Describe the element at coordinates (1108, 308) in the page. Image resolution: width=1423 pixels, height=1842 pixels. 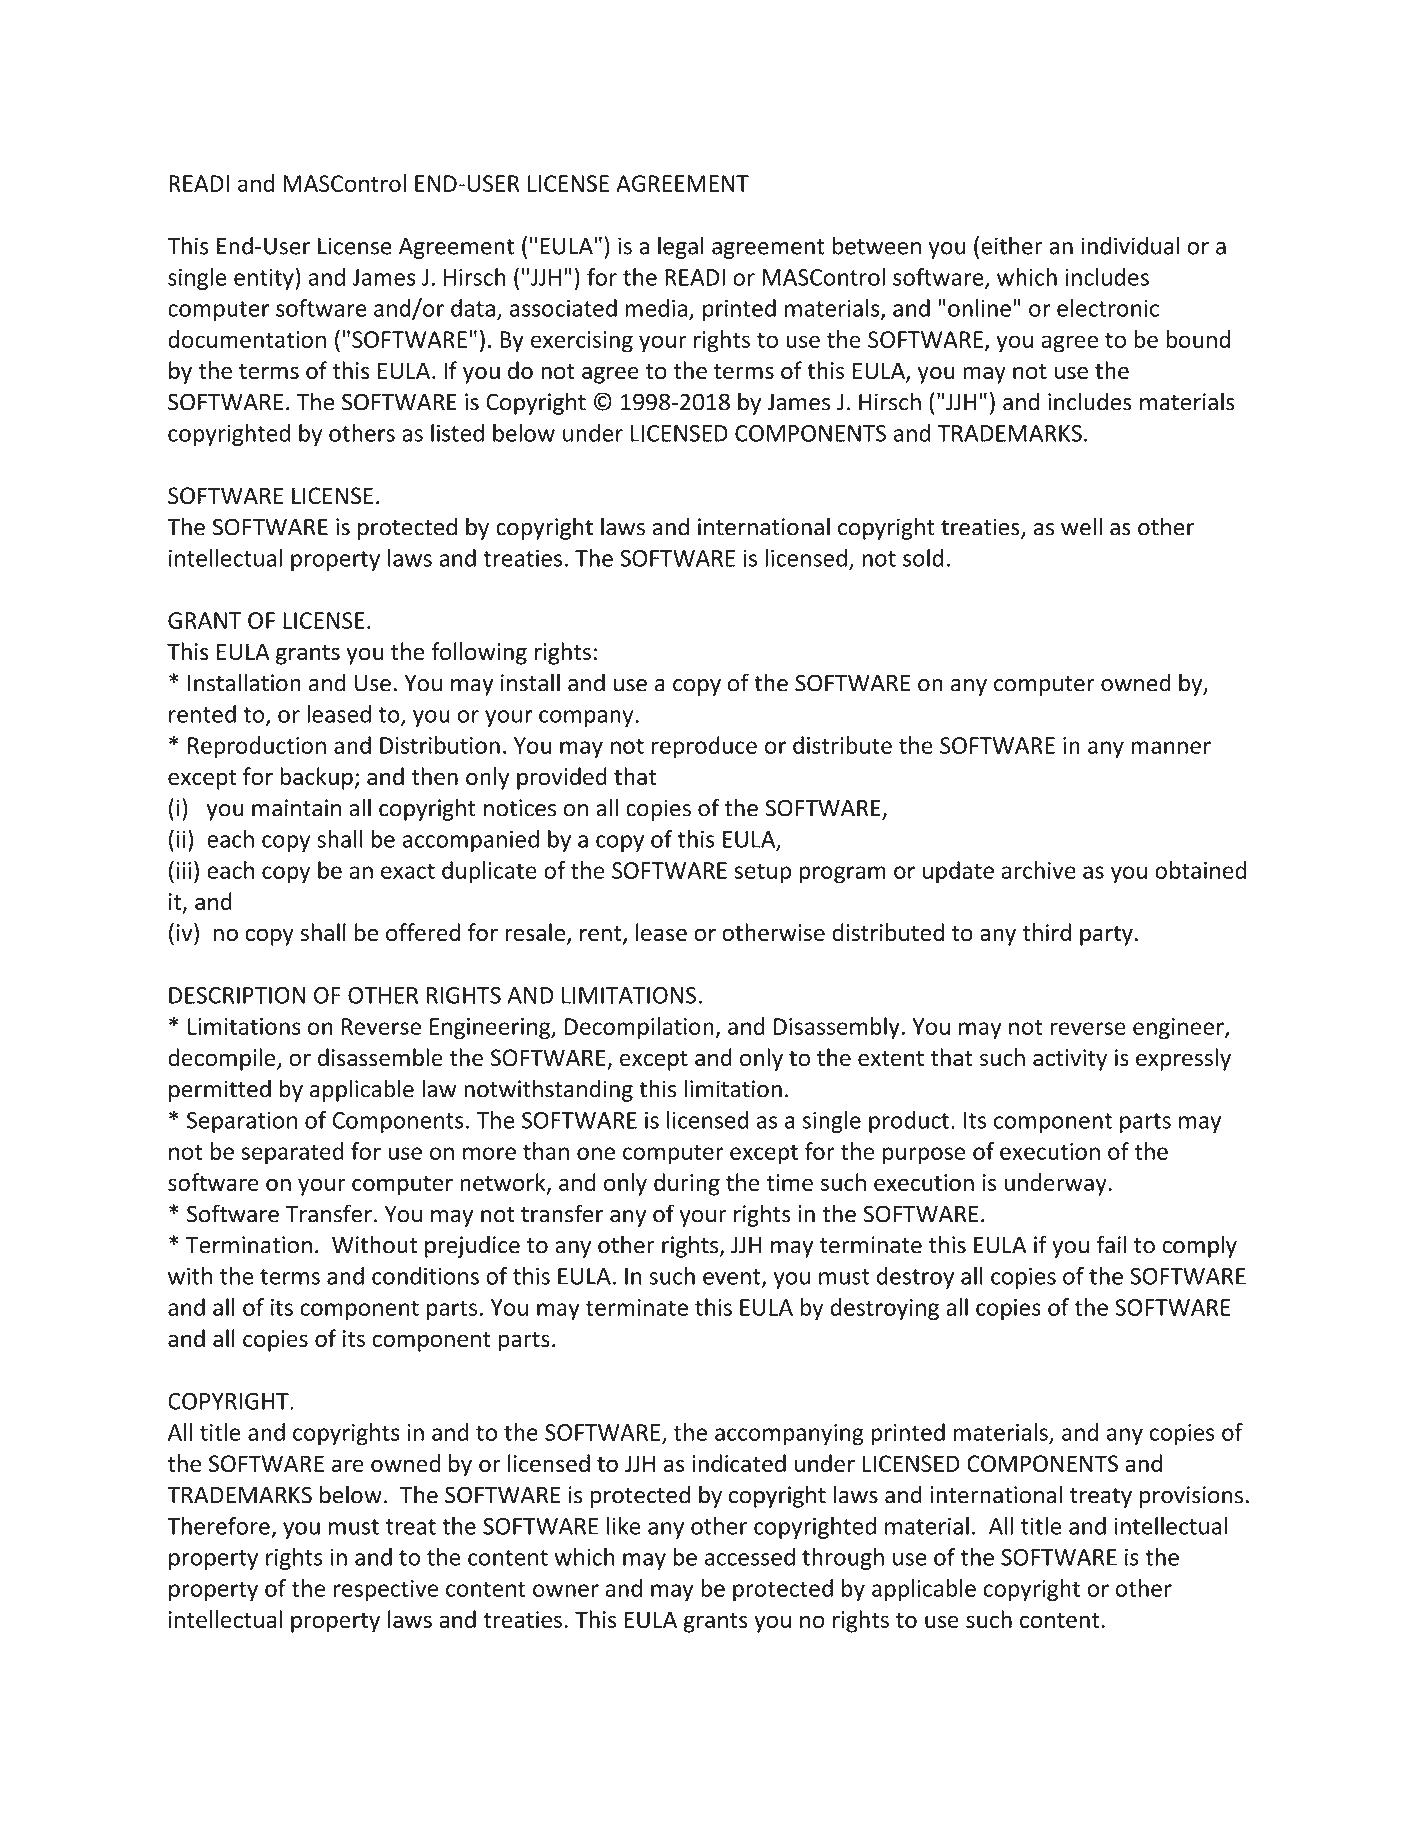
I see `electronic` at that location.
